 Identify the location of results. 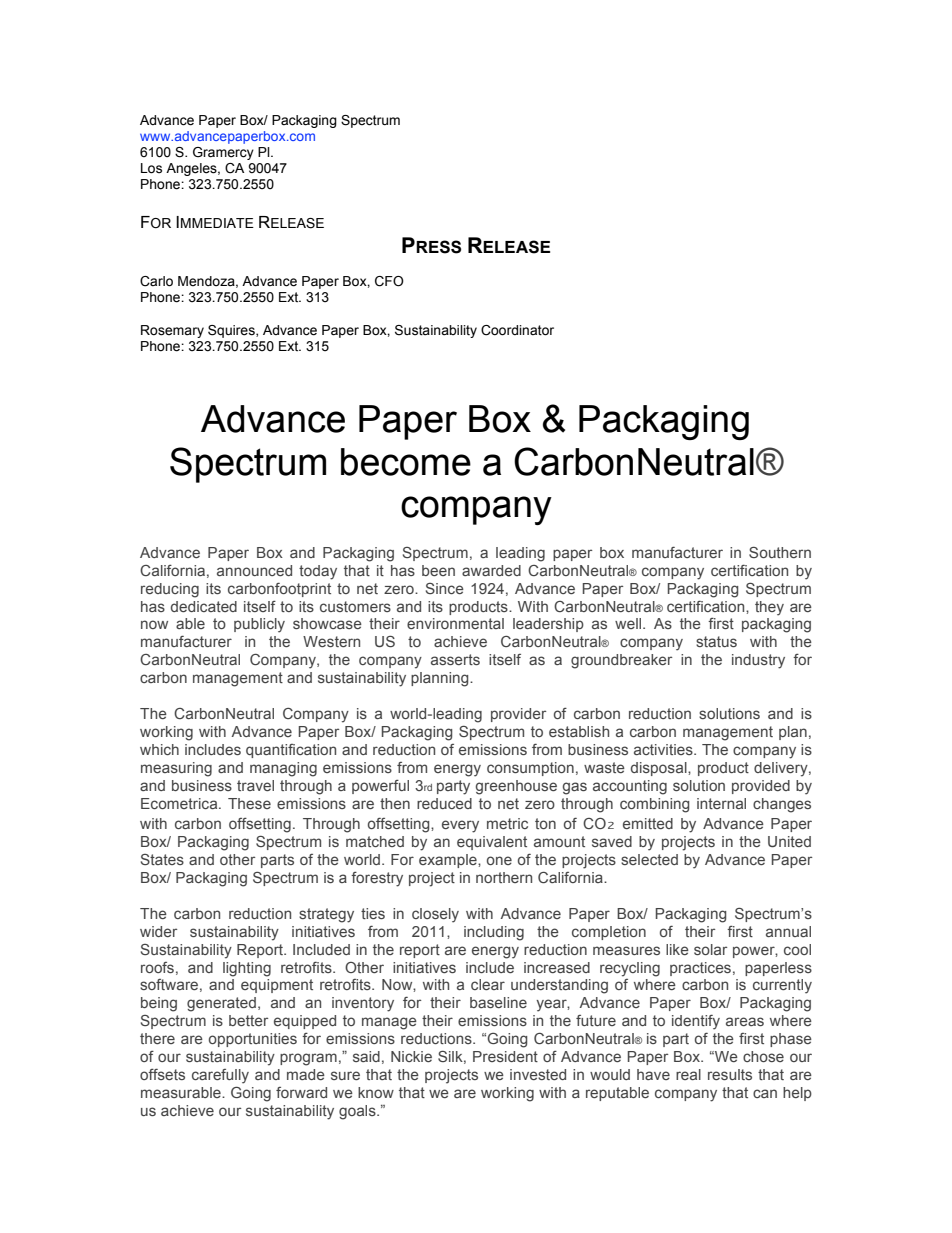
(730, 1074).
